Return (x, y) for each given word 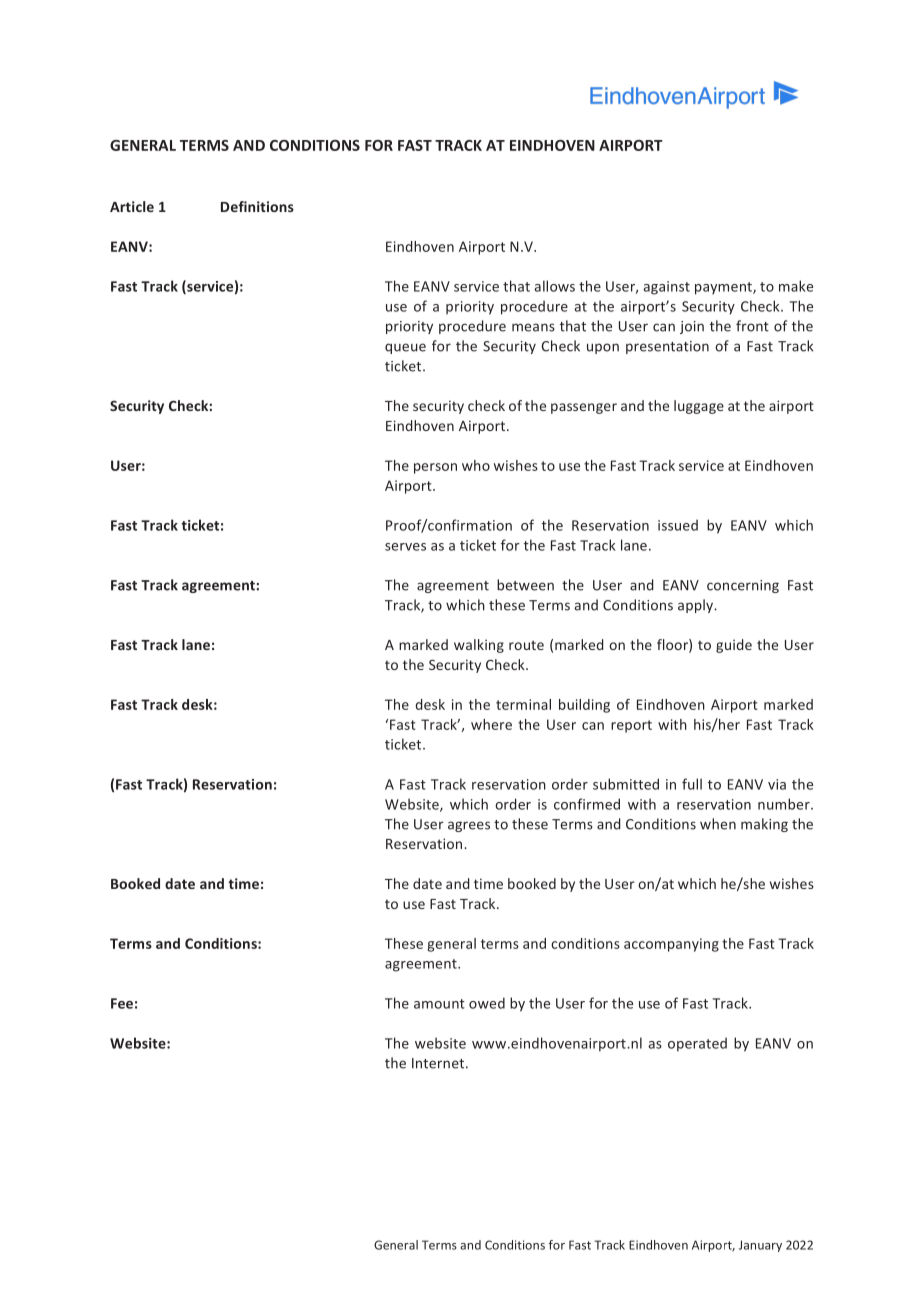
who (476, 465)
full (692, 784)
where (491, 724)
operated (697, 1044)
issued (678, 525)
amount (439, 1004)
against (666, 288)
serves (405, 547)
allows (554, 286)
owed (487, 1003)
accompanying (671, 945)
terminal (523, 704)
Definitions (257, 206)
